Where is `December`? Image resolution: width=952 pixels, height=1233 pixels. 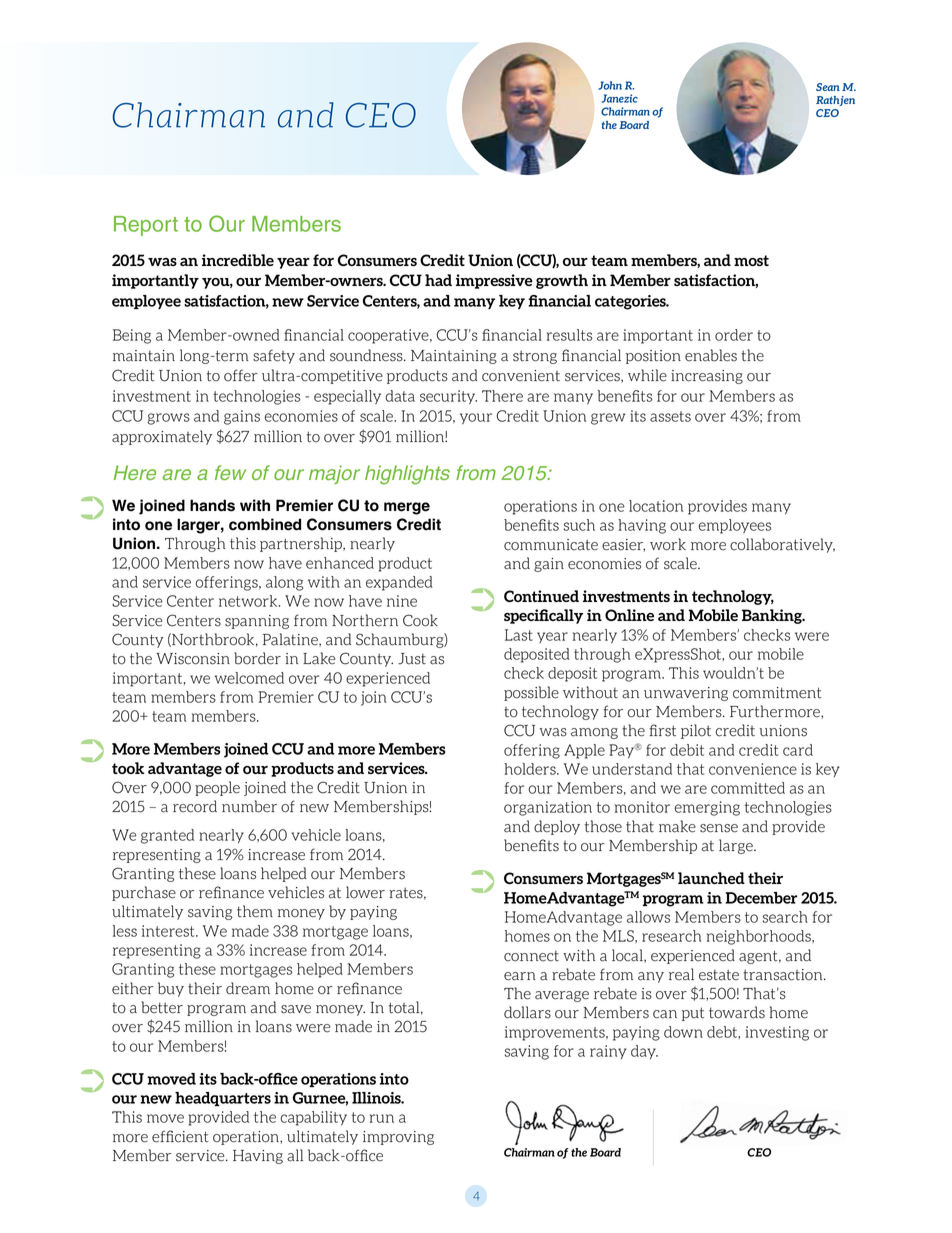
December is located at coordinates (761, 898).
